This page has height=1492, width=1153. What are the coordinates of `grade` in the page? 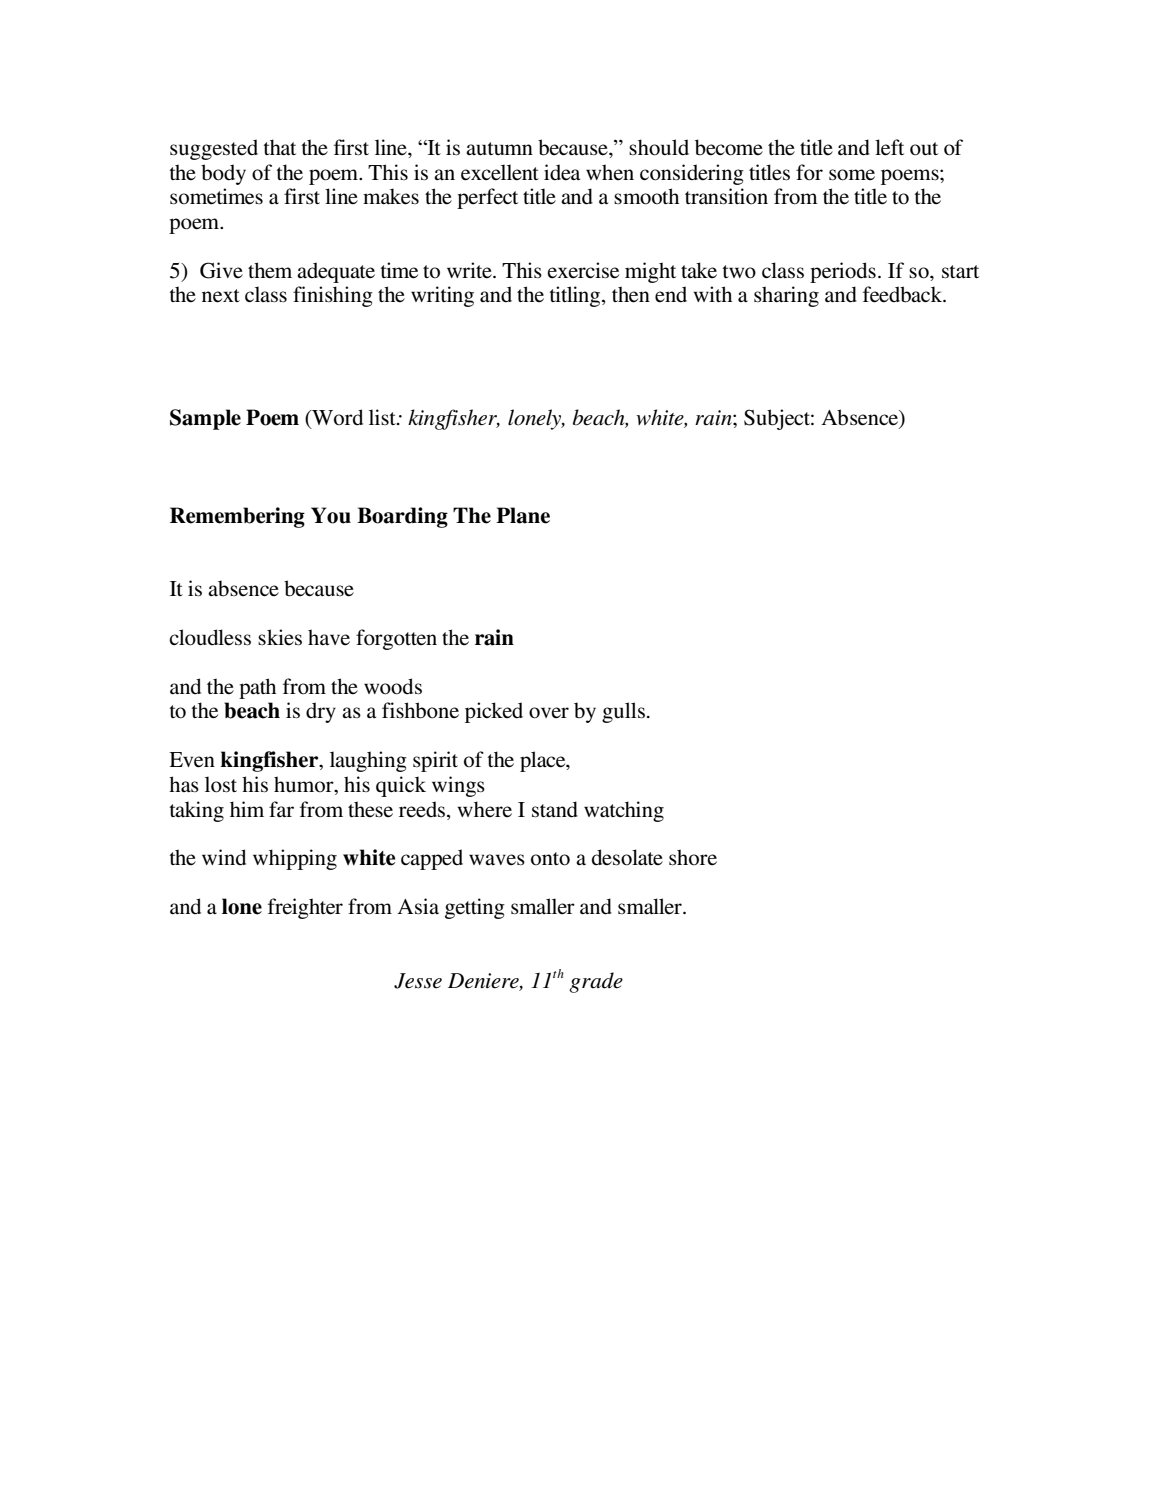 It's located at (596, 982).
